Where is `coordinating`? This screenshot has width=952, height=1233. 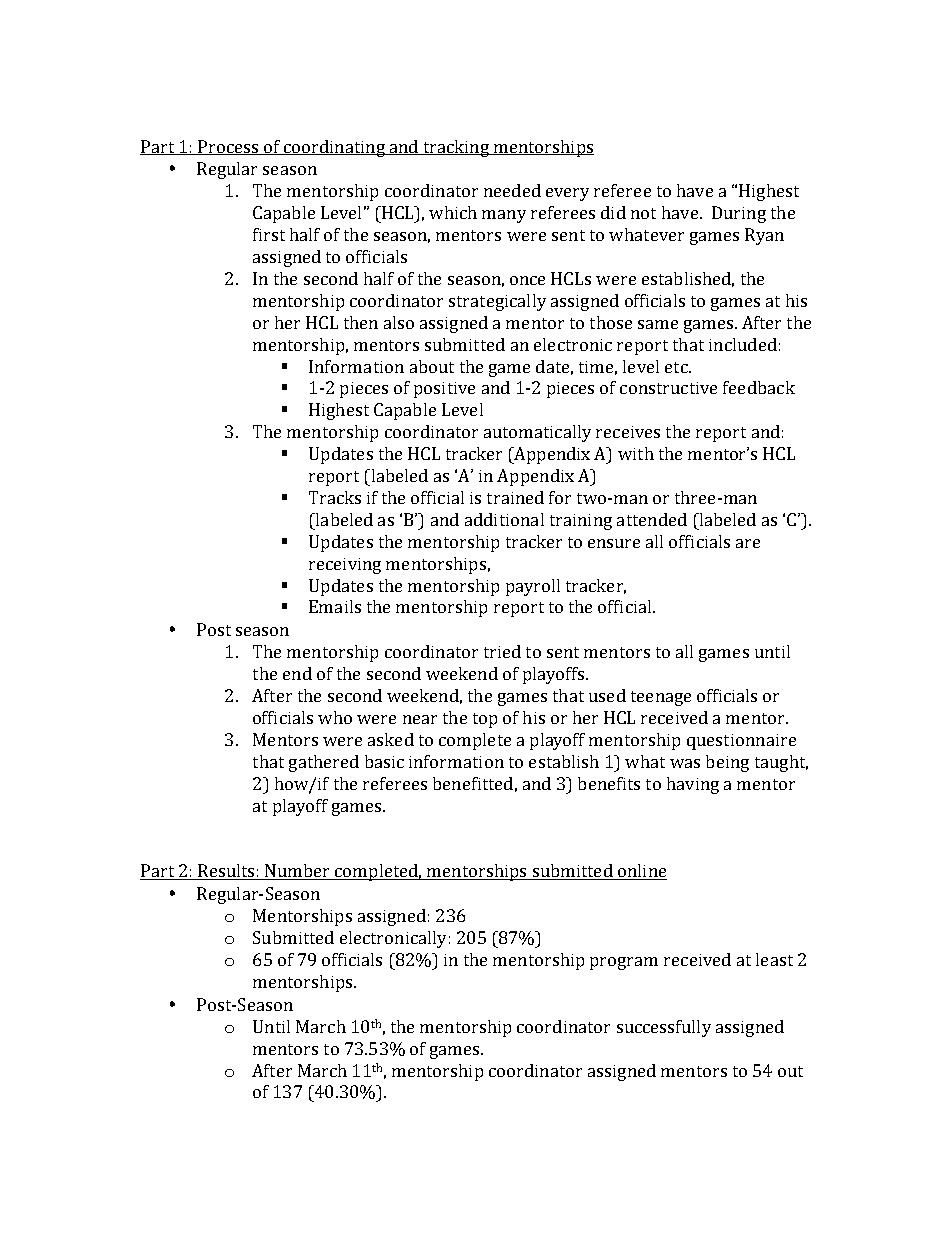
coordinating is located at coordinates (334, 148).
